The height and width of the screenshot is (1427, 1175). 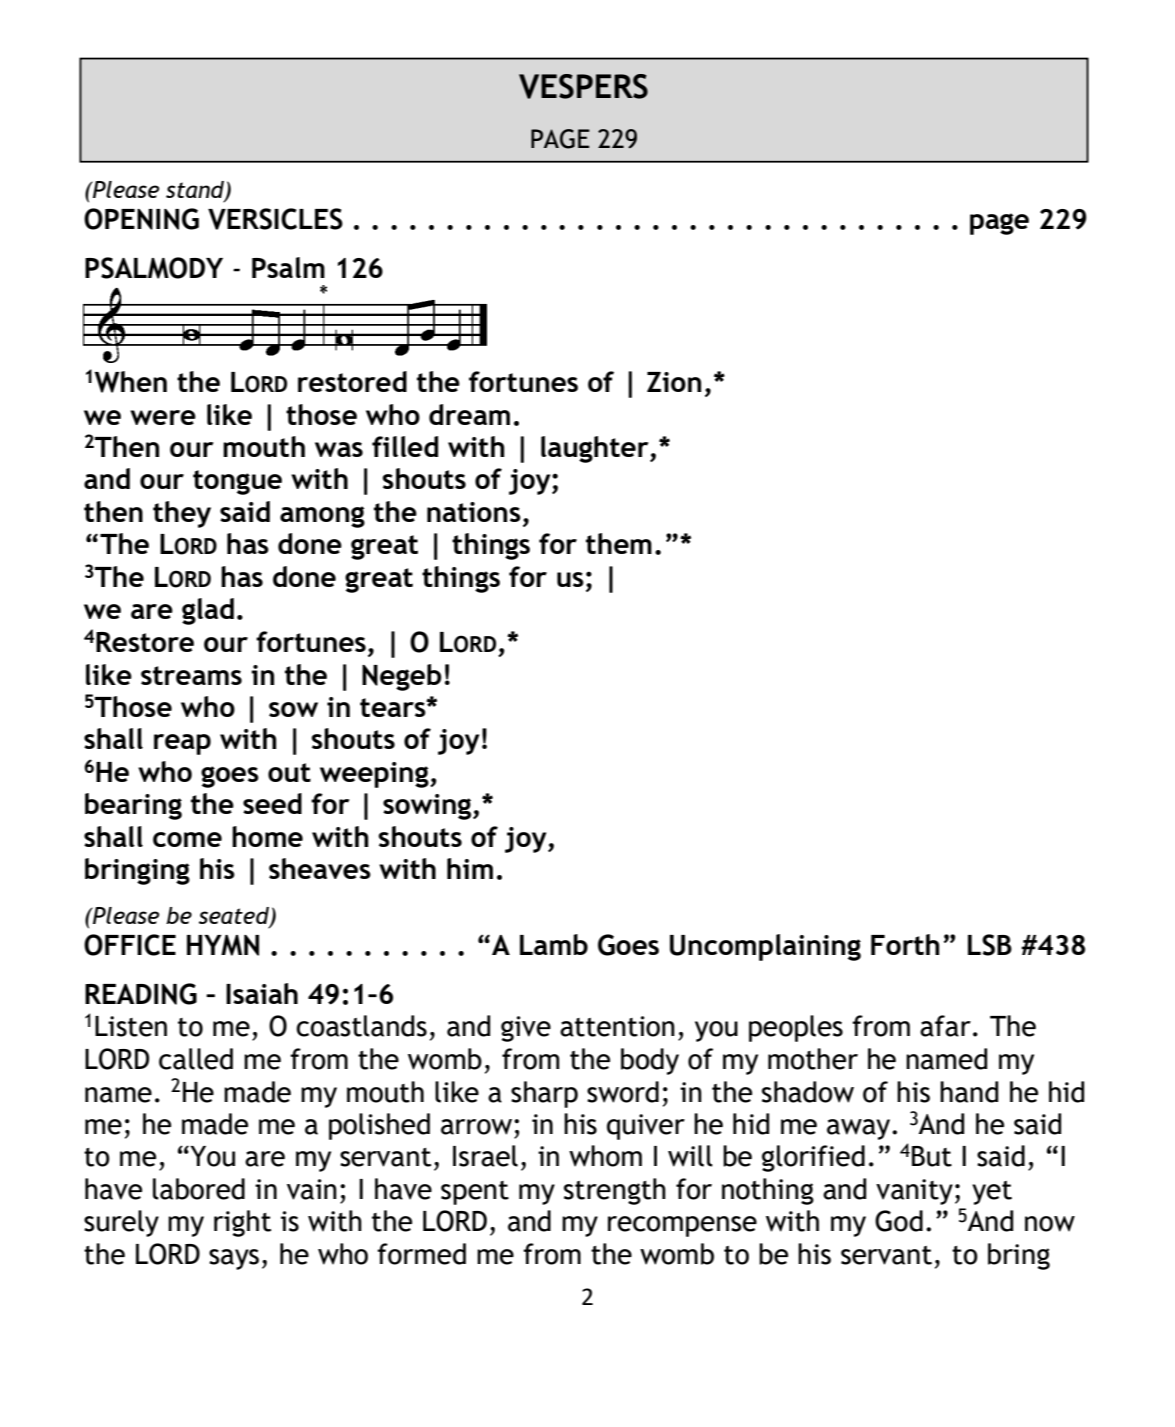 What do you see at coordinates (583, 86) in the screenshot?
I see `VESPERS` at bounding box center [583, 86].
